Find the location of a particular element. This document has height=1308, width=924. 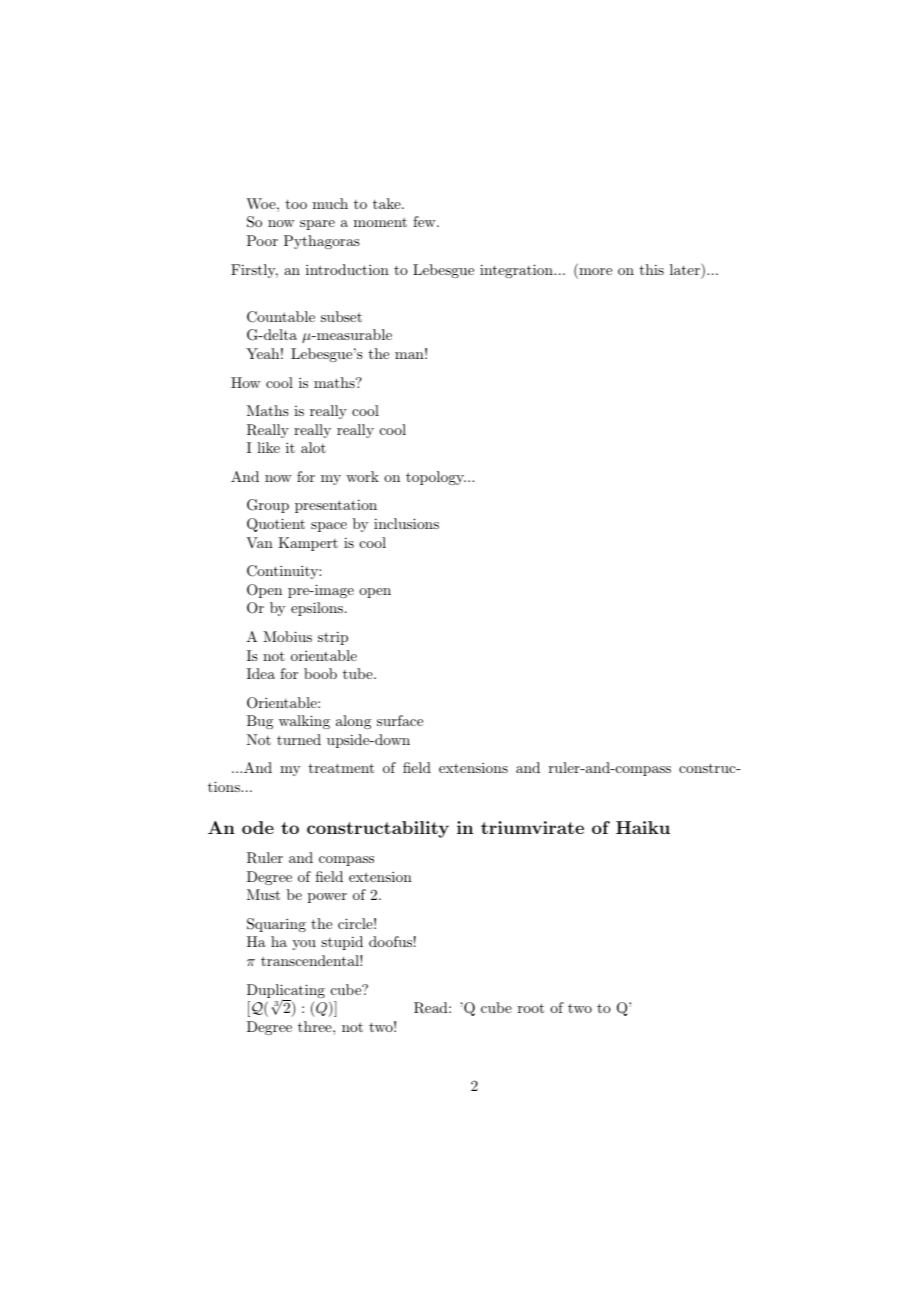

spare is located at coordinates (317, 225).
